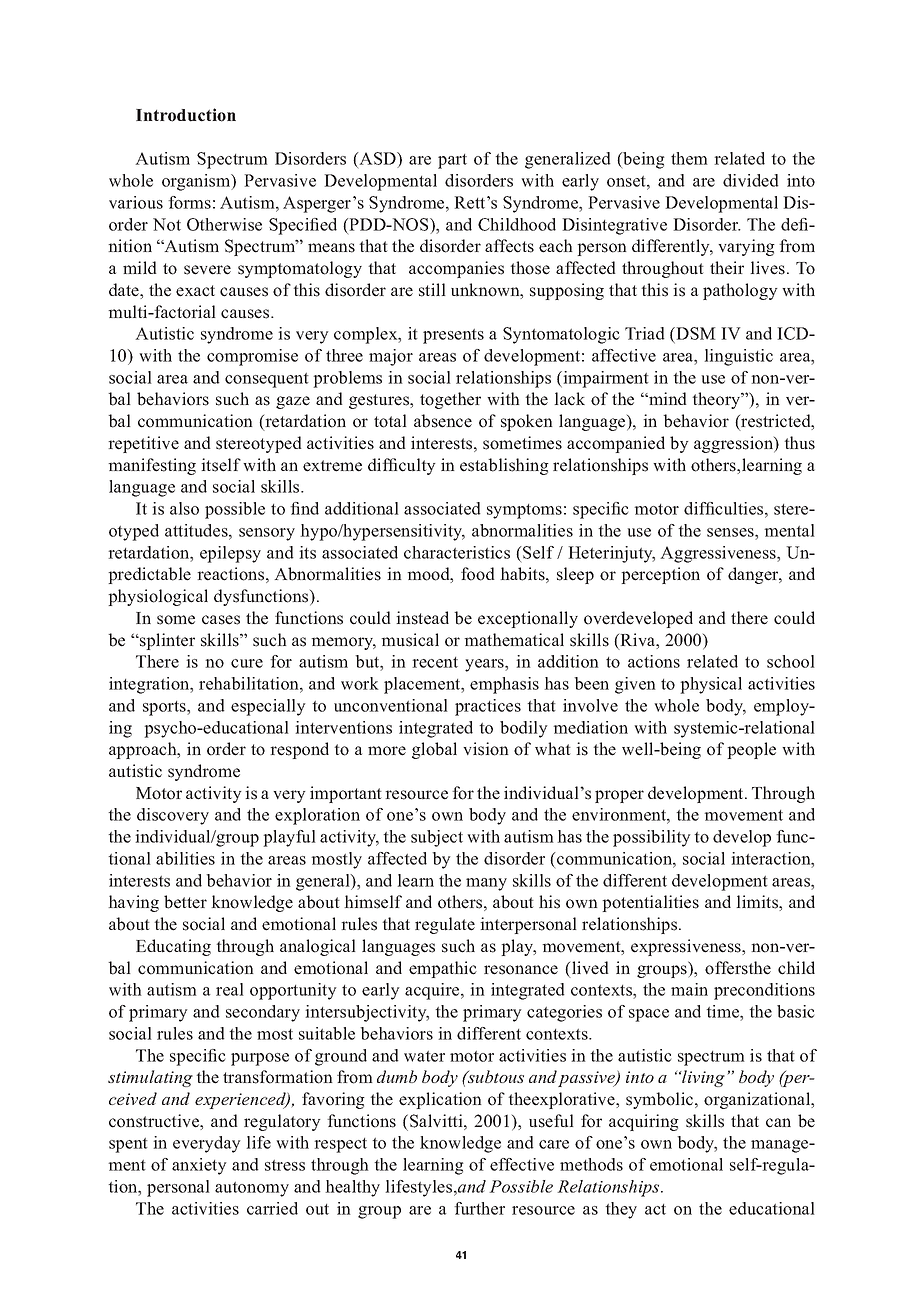 The image size is (924, 1305). I want to click on physical, so click(711, 685).
